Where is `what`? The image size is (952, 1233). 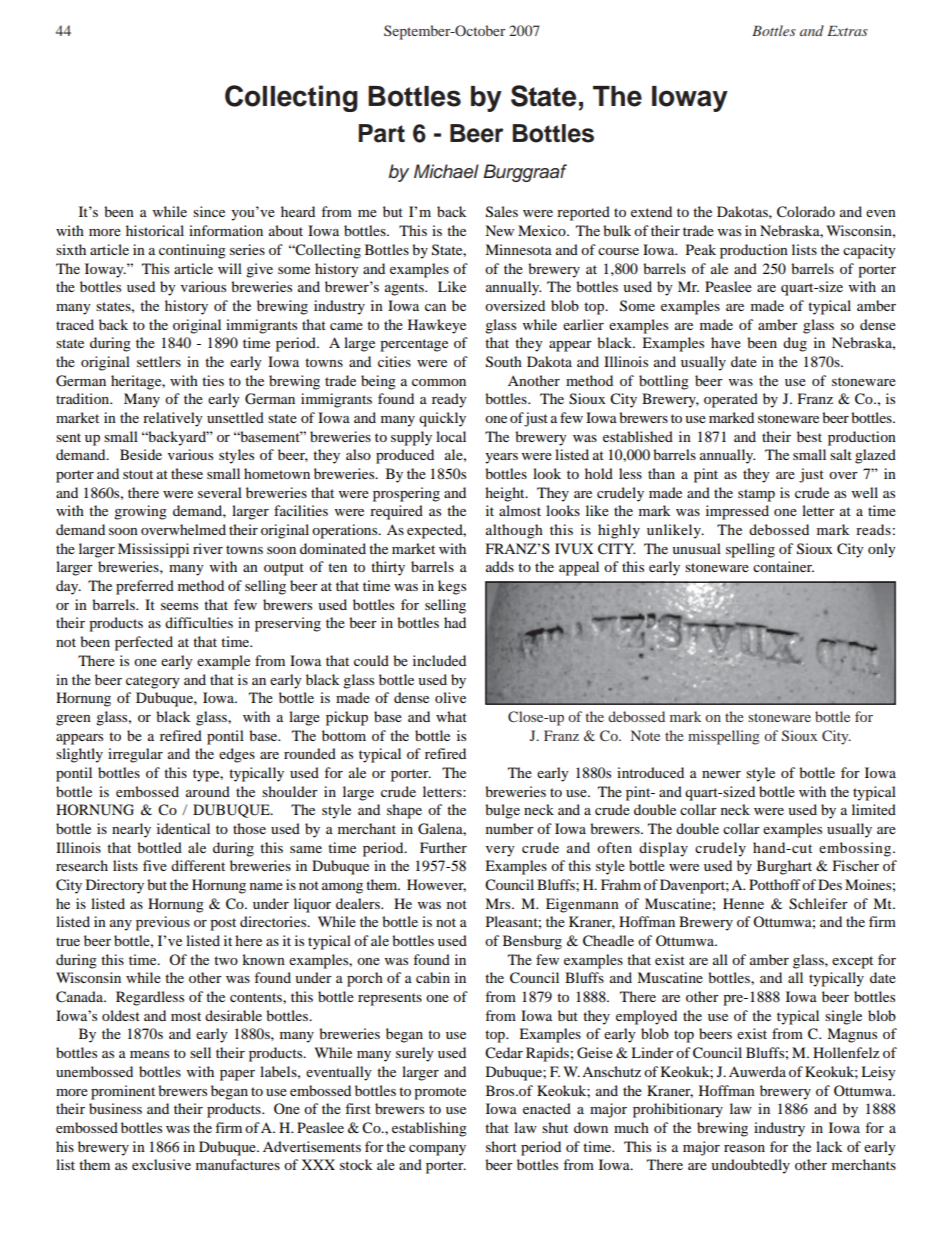
what is located at coordinates (451, 716).
